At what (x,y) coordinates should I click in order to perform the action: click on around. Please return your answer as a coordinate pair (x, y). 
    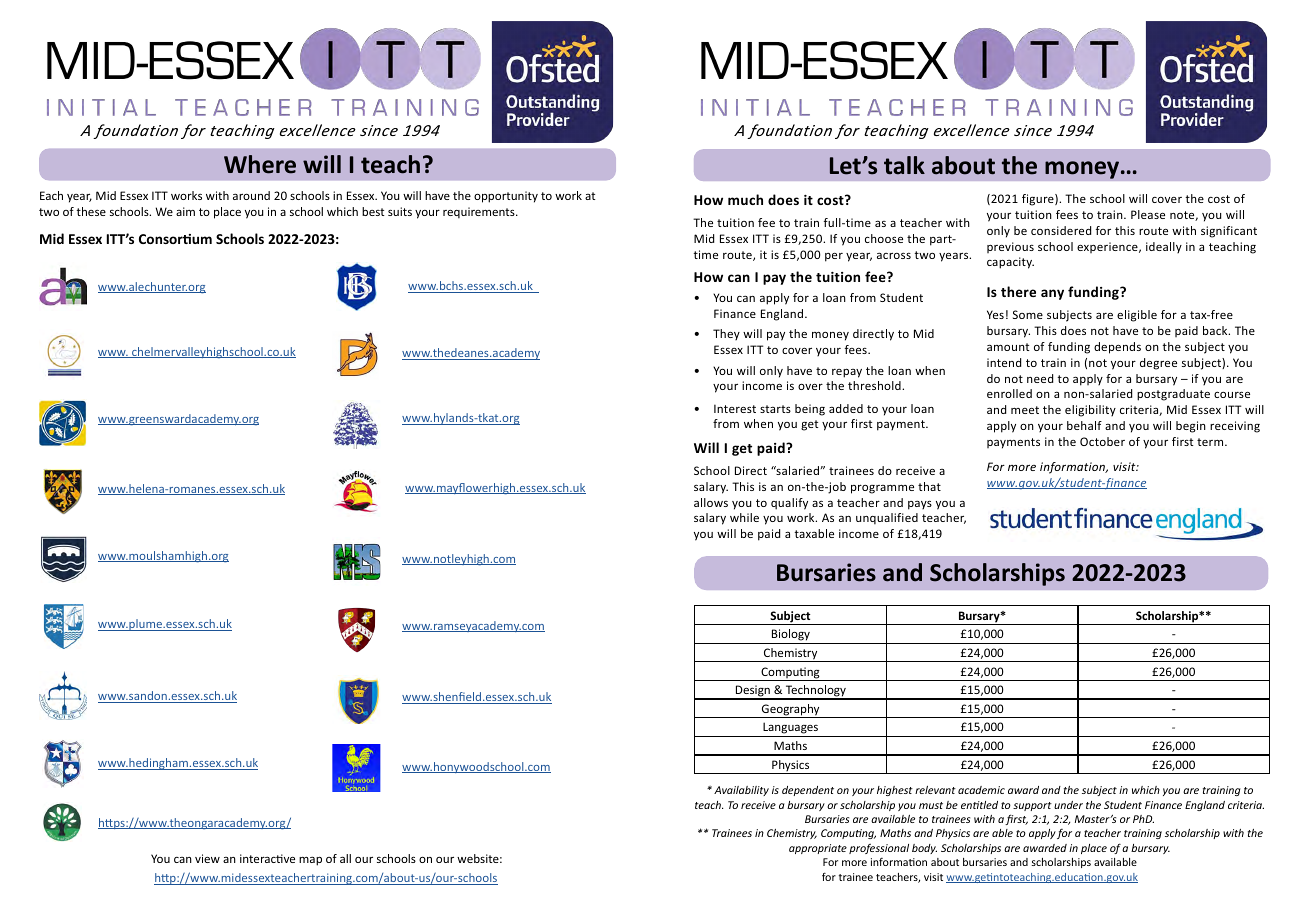
    Looking at the image, I should click on (251, 195).
